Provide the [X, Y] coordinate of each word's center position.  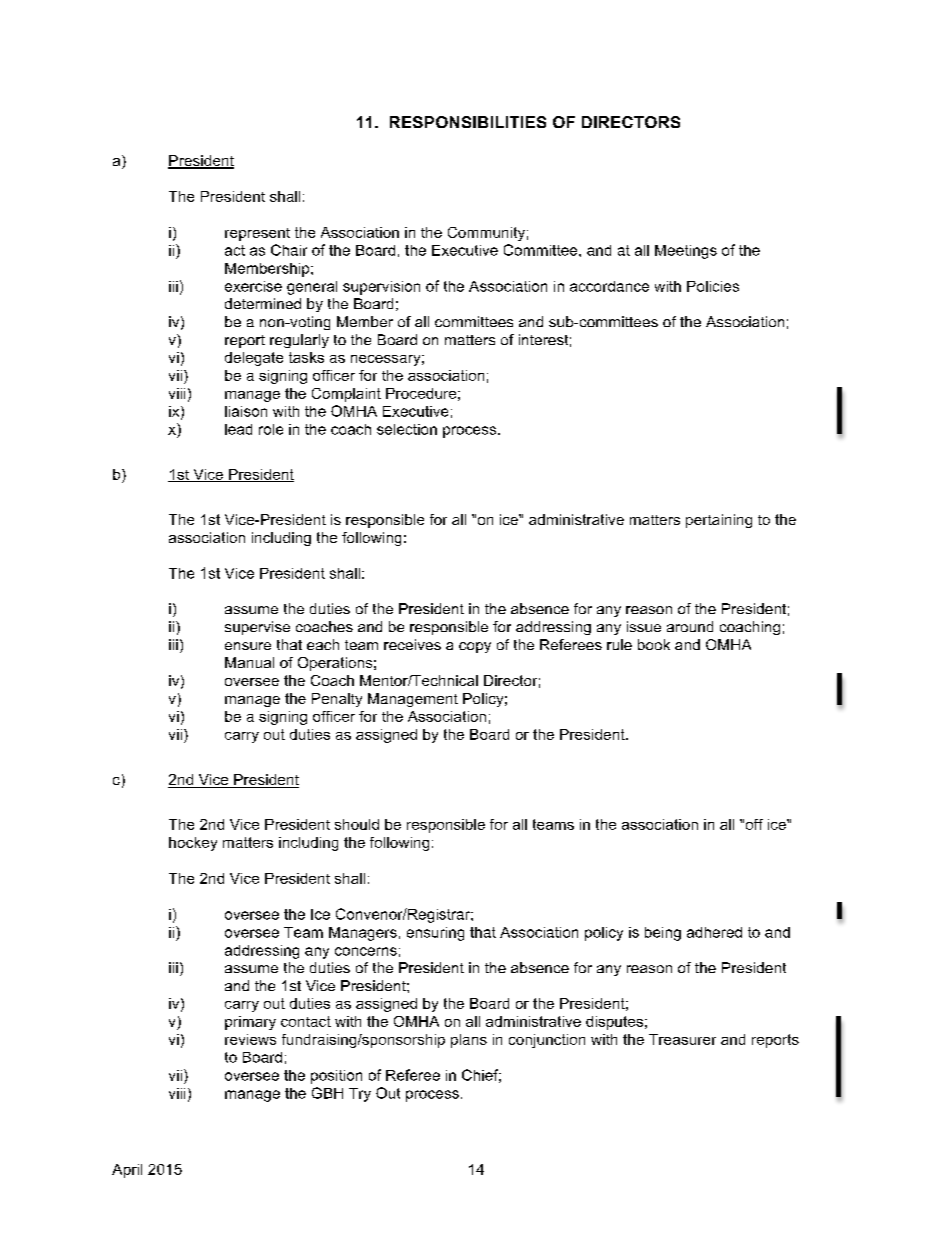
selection [407, 429]
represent [257, 234]
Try [360, 1095]
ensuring [435, 934]
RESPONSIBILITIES [468, 122]
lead [238, 429]
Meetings [686, 252]
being [663, 934]
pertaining [719, 521]
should [357, 824]
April [127, 1171]
